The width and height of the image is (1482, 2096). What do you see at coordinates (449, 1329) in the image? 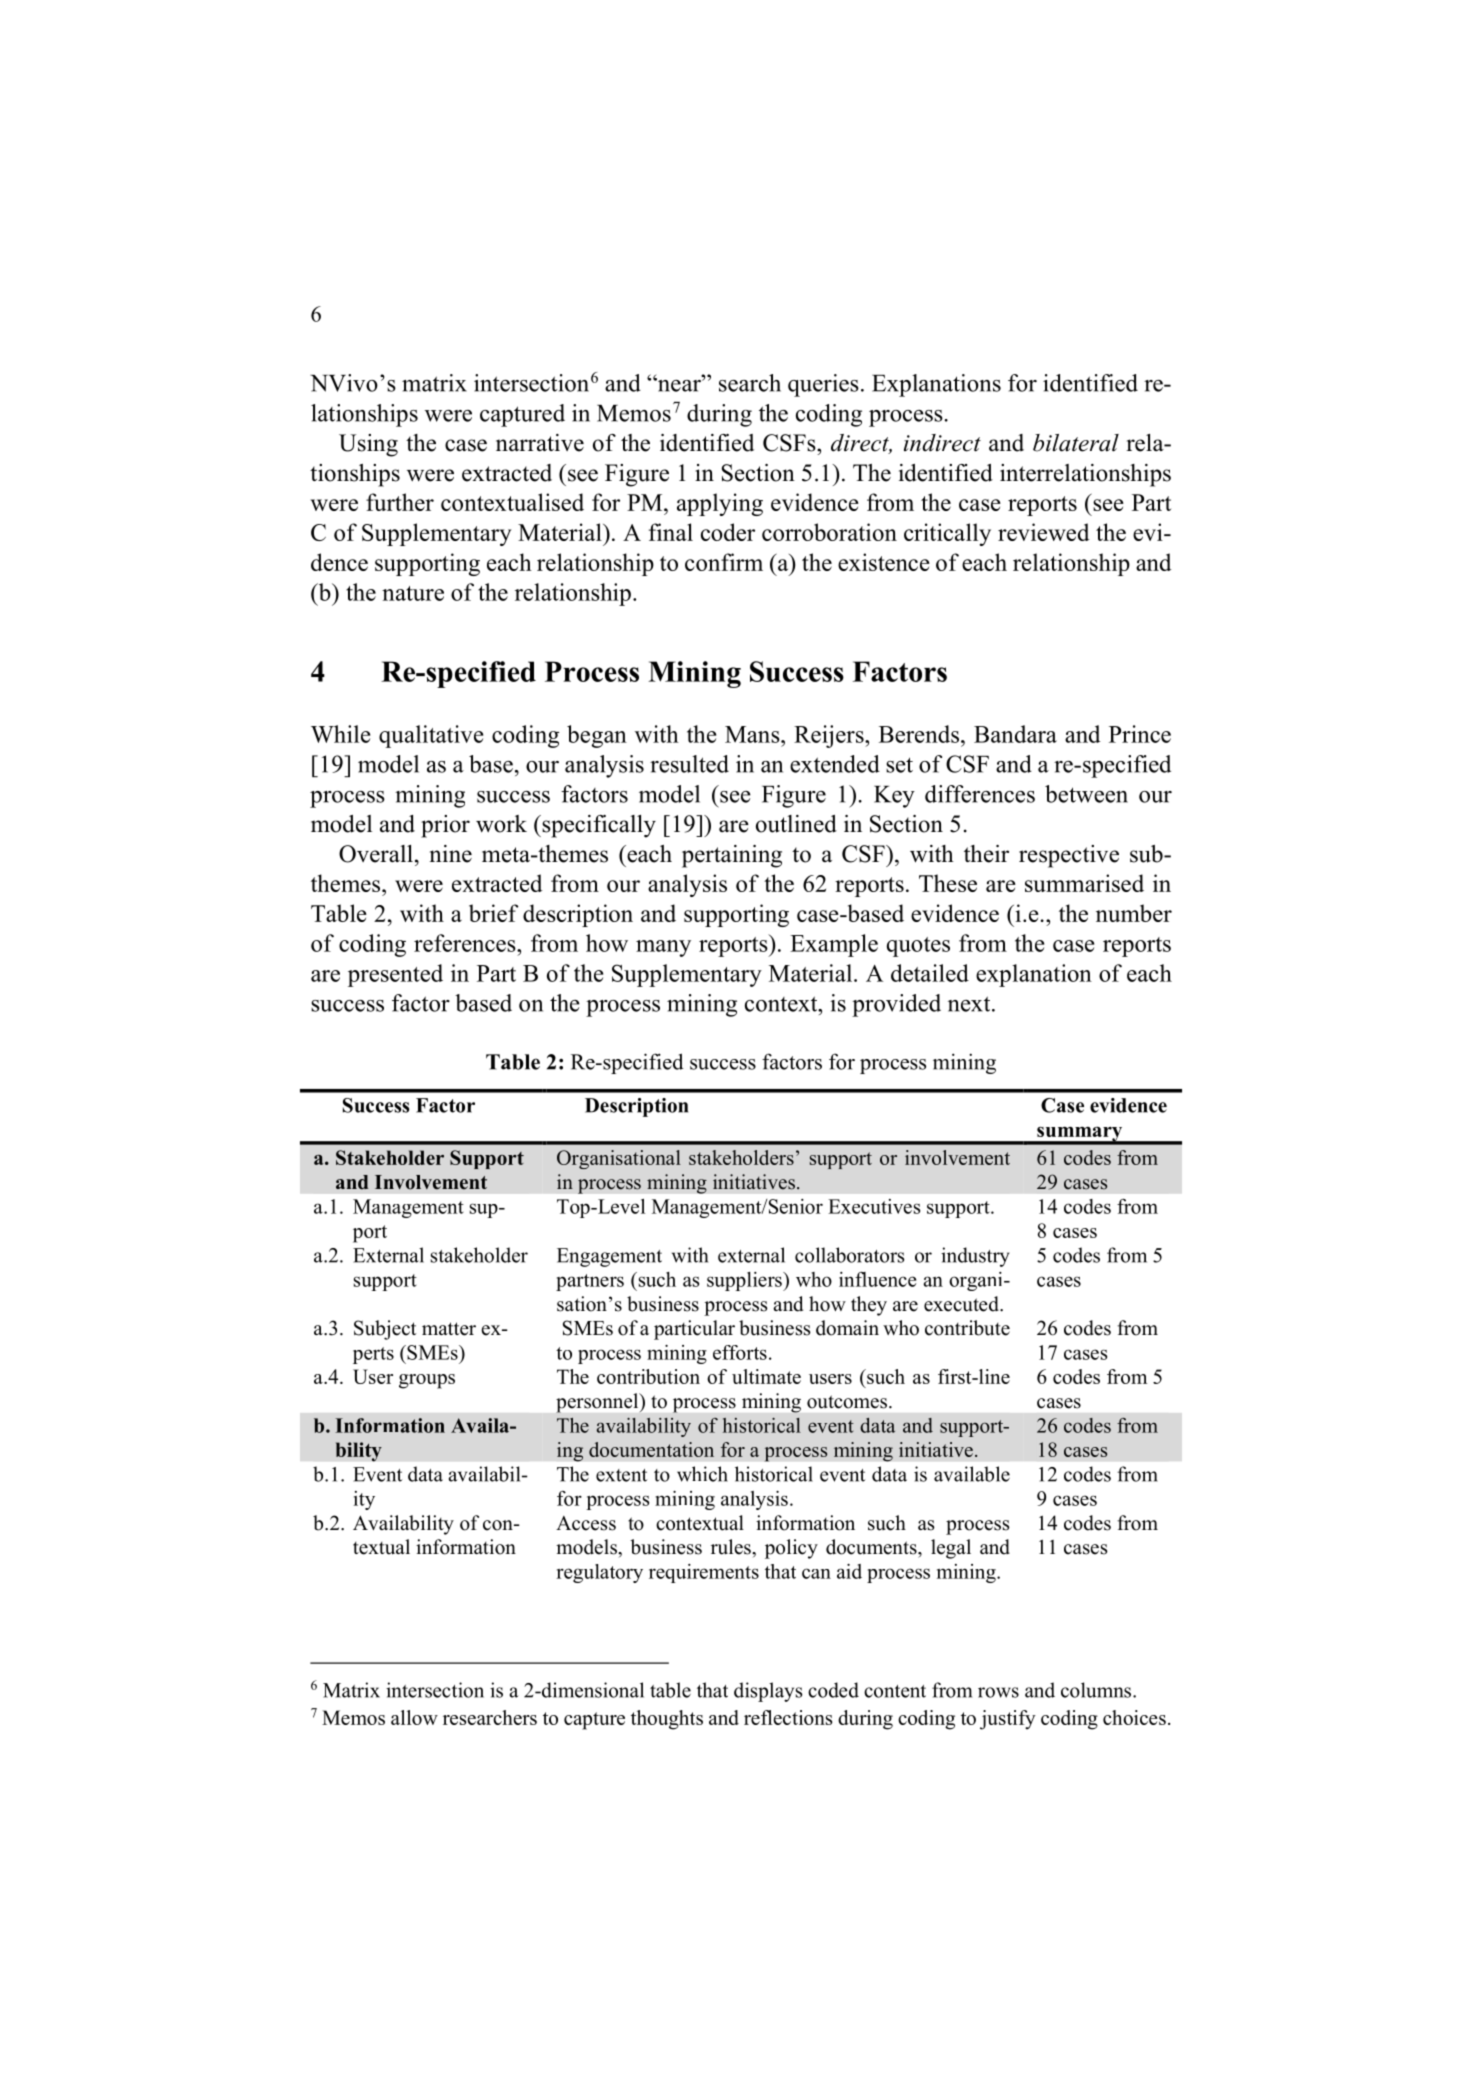
I see `matter` at bounding box center [449, 1329].
